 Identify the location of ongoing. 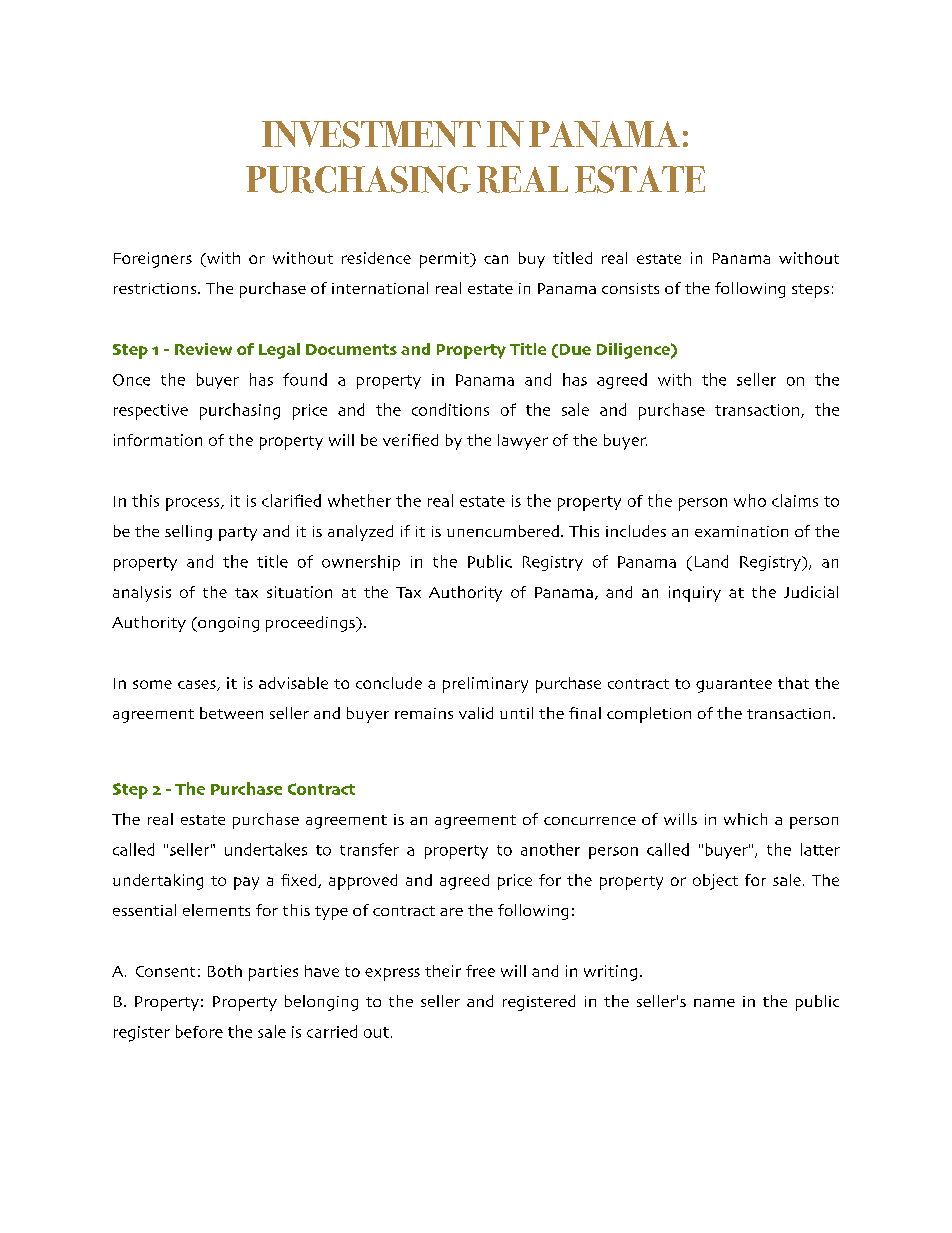
(227, 624).
